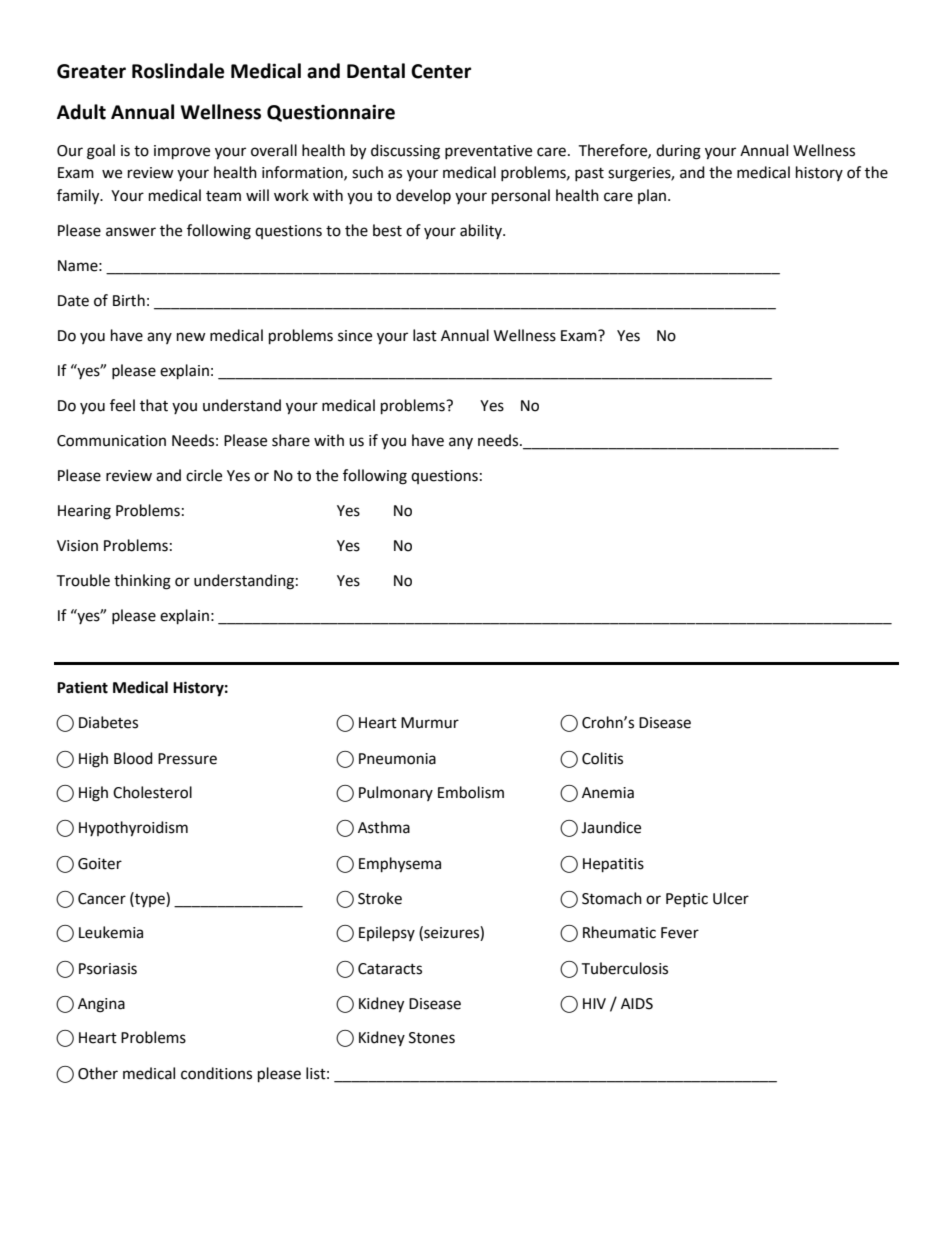 Image resolution: width=952 pixels, height=1233 pixels. Describe the element at coordinates (154, 405) in the screenshot. I see `that` at that location.
